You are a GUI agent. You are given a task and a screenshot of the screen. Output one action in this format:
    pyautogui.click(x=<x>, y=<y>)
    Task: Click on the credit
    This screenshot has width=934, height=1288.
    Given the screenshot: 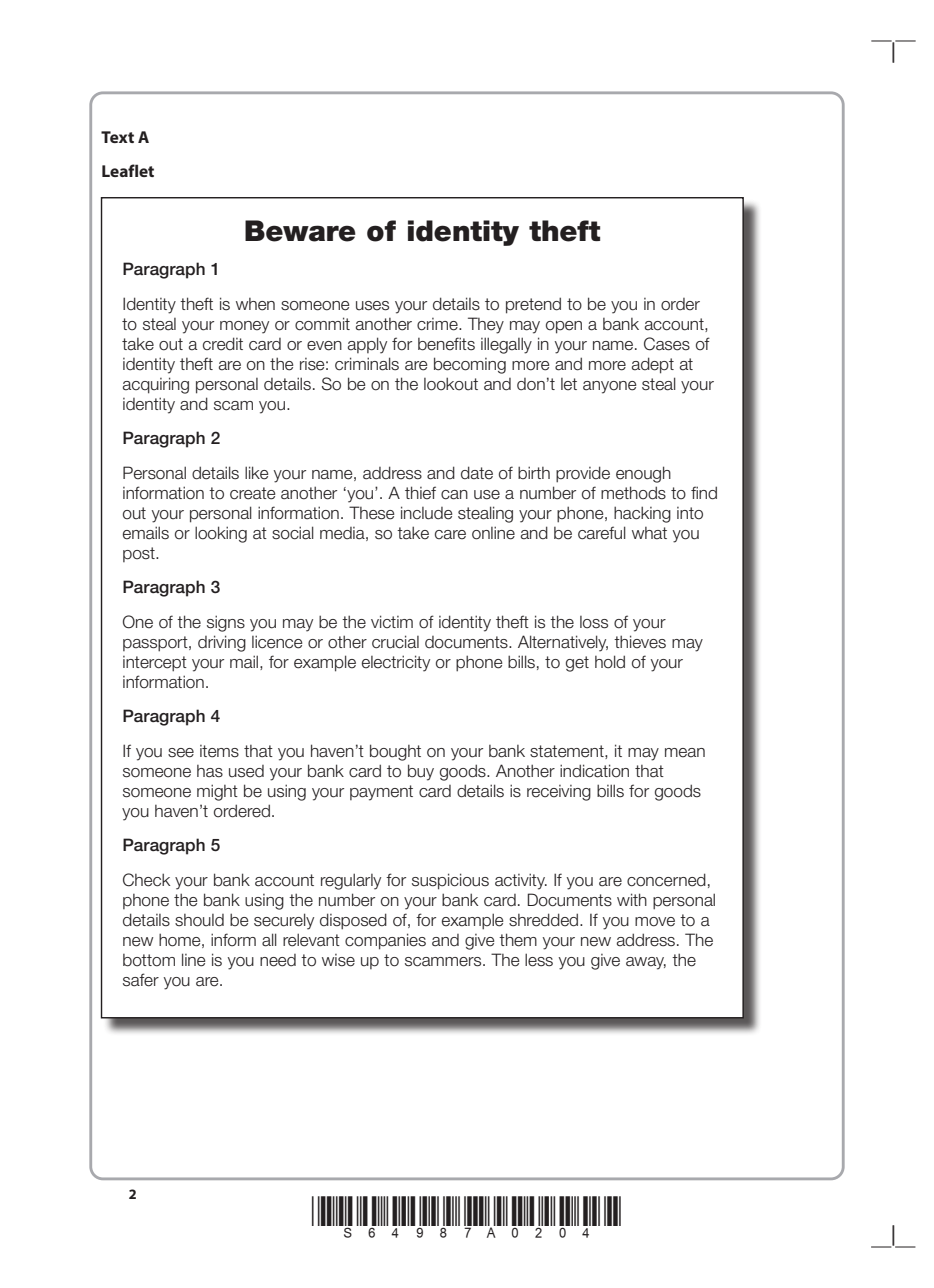 What is the action you would take?
    pyautogui.click(x=223, y=344)
